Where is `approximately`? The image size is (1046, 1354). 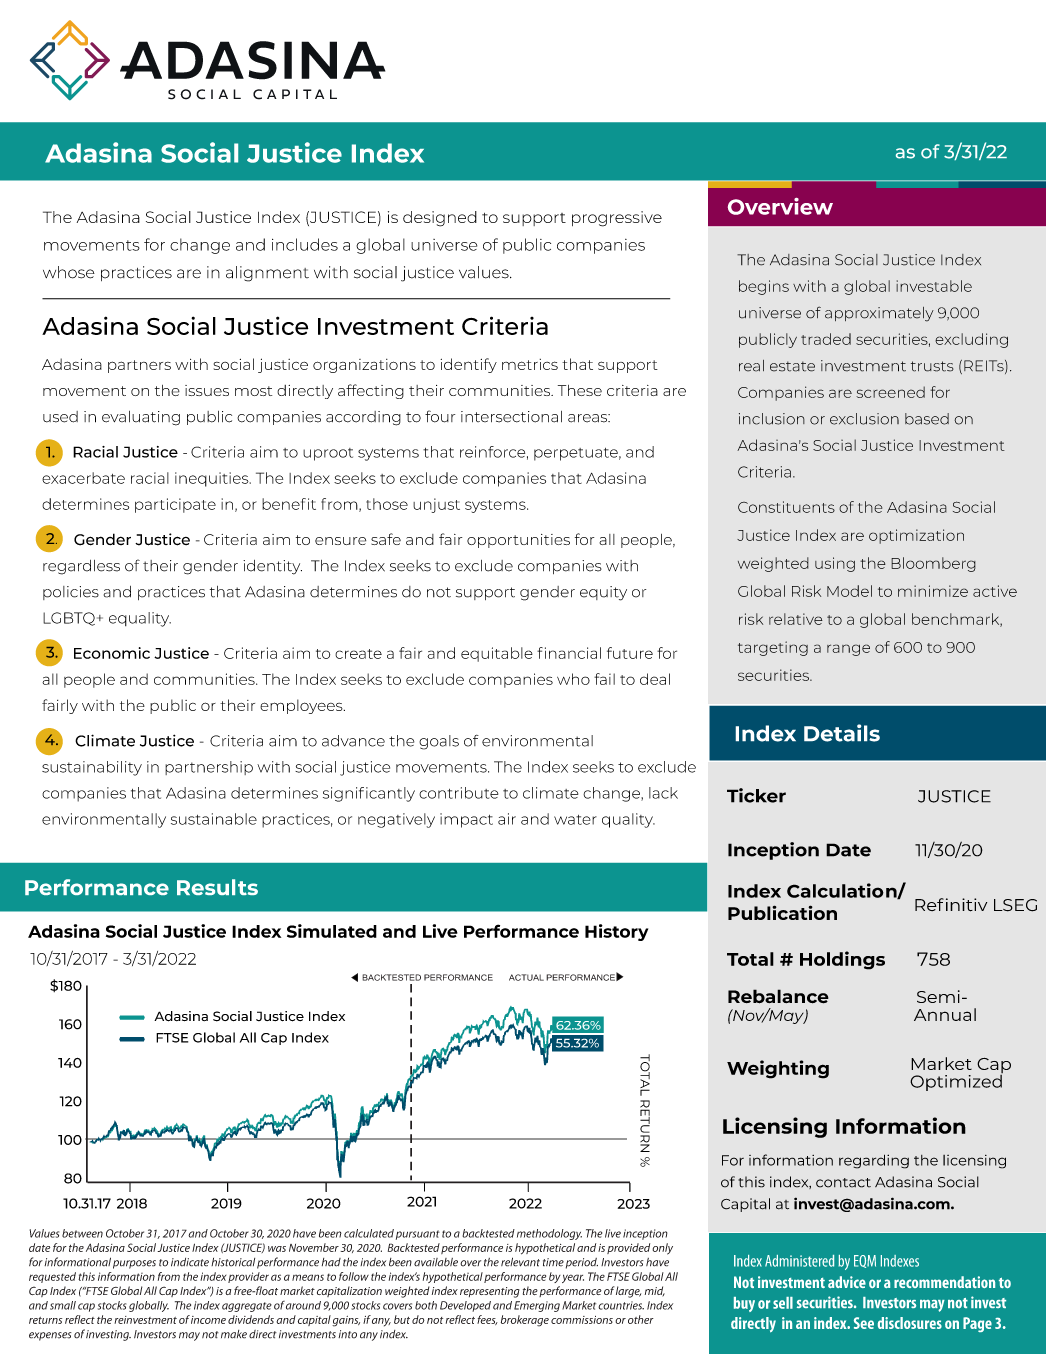
approximately is located at coordinates (879, 314).
